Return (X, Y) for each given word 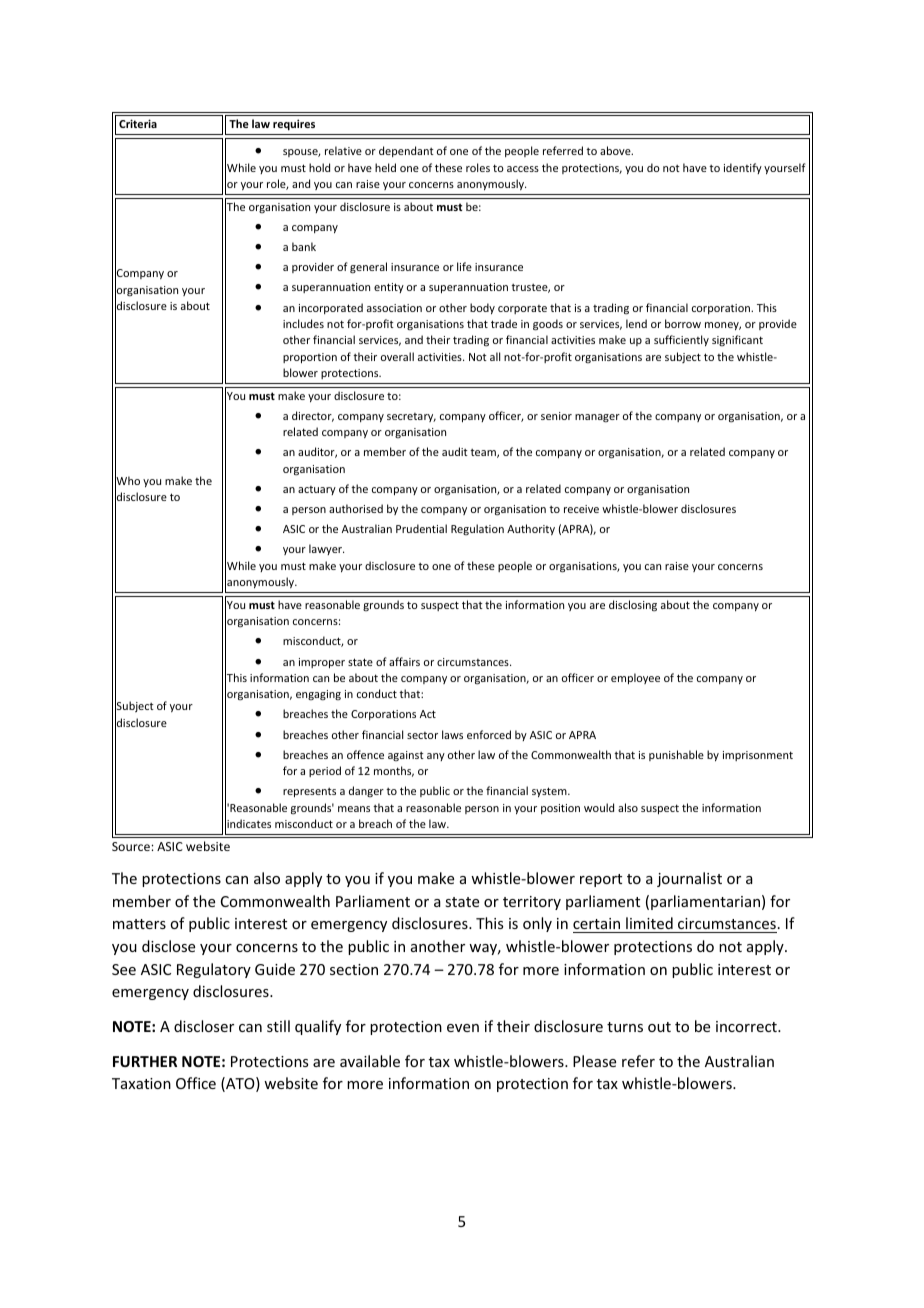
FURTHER (145, 1061)
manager (597, 418)
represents (309, 792)
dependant (406, 151)
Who (127, 481)
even (463, 1028)
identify (743, 168)
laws (452, 734)
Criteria (138, 123)
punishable (676, 755)
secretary (411, 417)
